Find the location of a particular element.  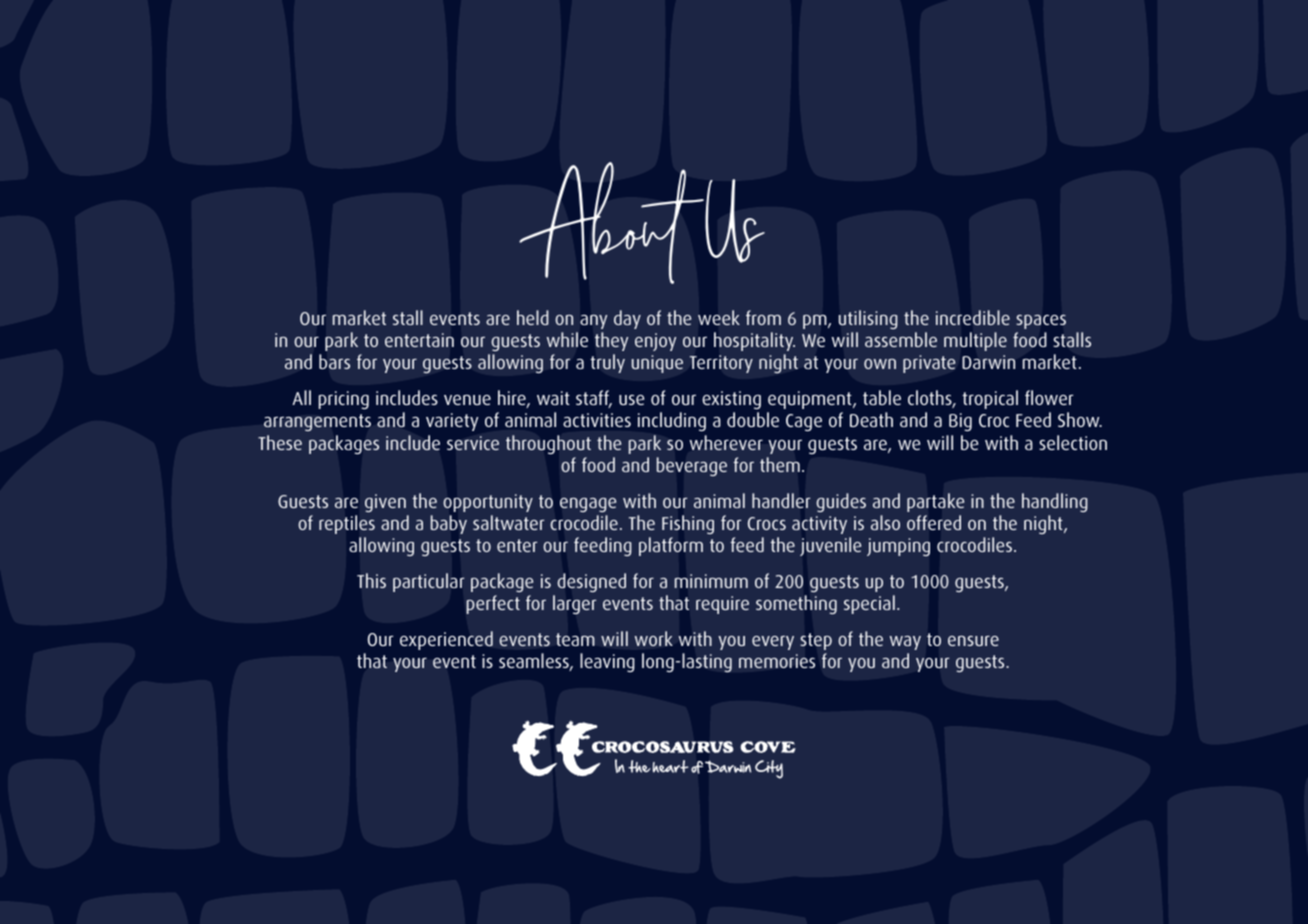

work is located at coordinates (654, 638).
